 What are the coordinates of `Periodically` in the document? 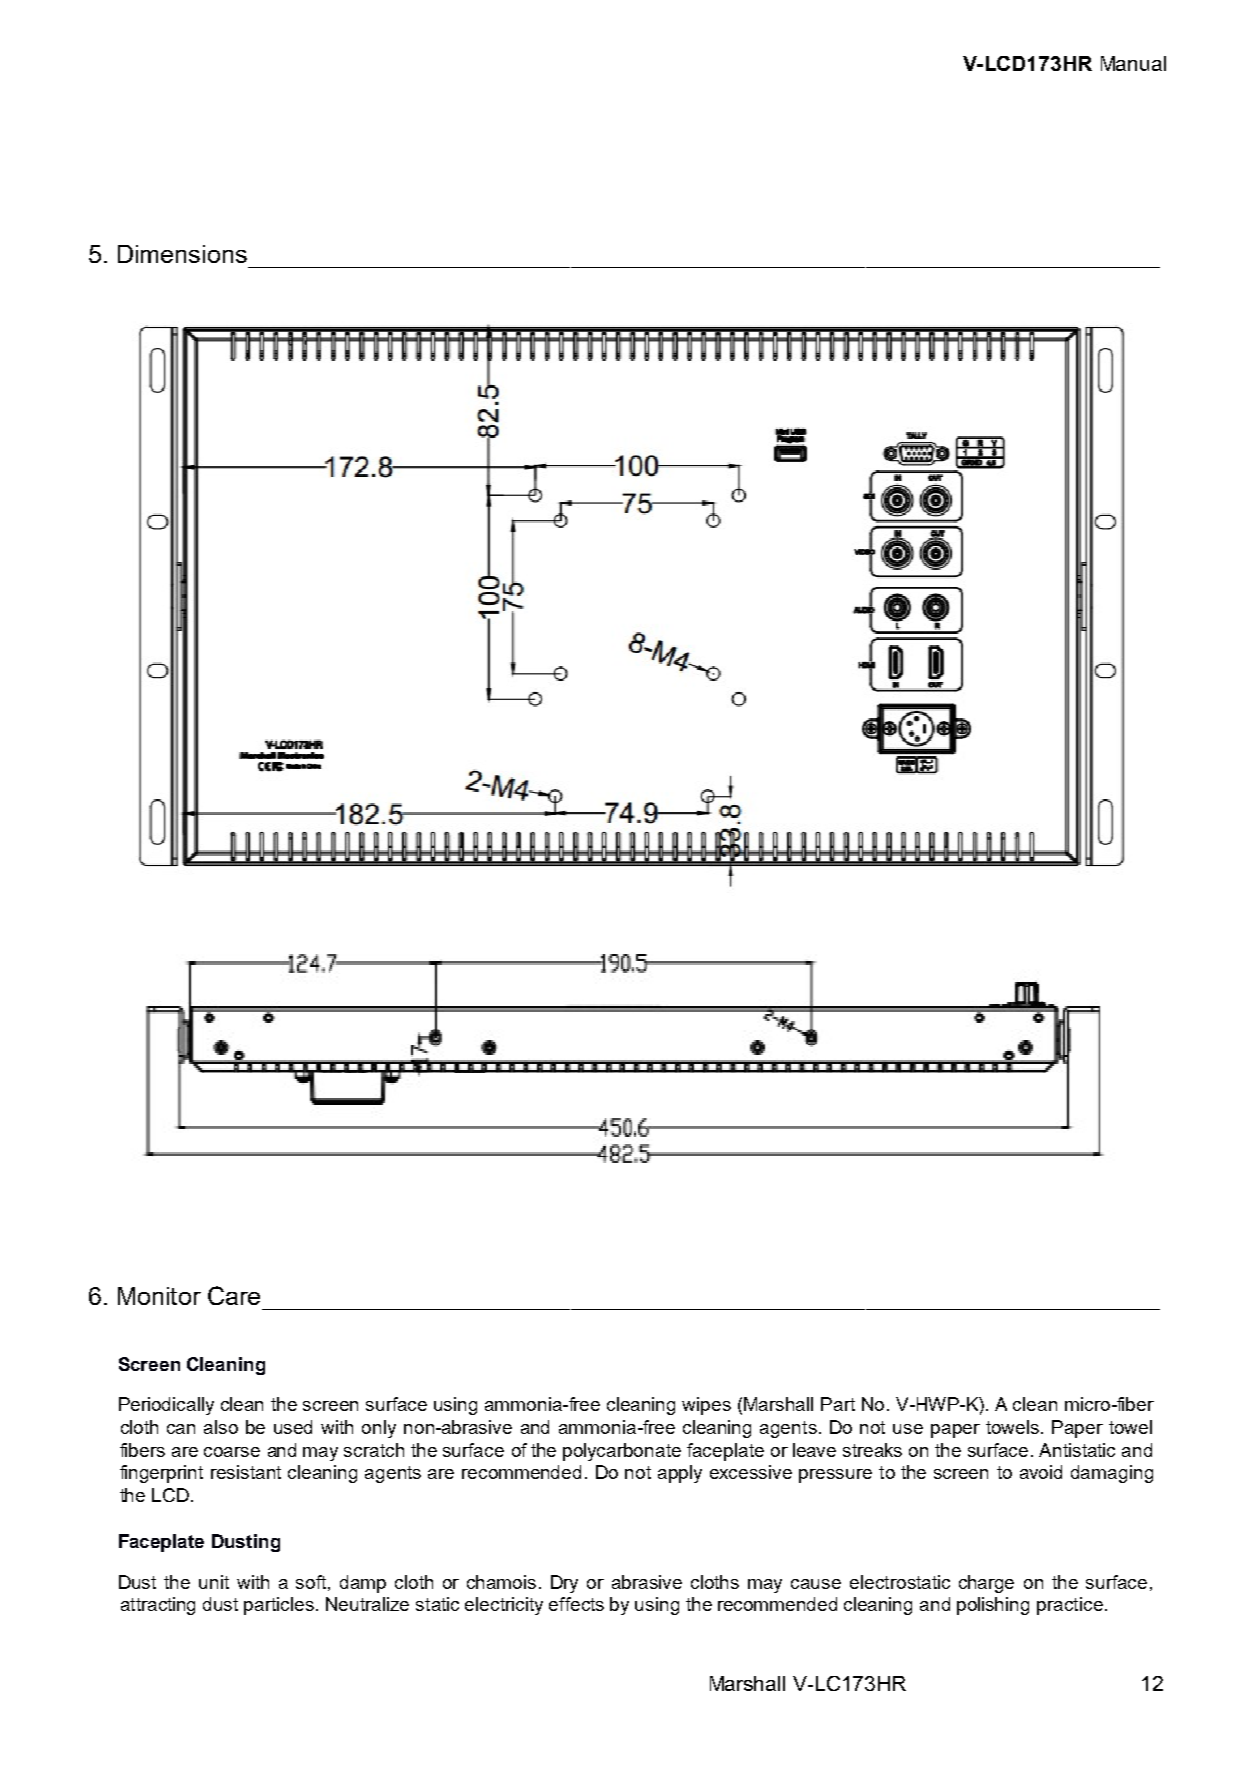 It's located at (166, 1406).
